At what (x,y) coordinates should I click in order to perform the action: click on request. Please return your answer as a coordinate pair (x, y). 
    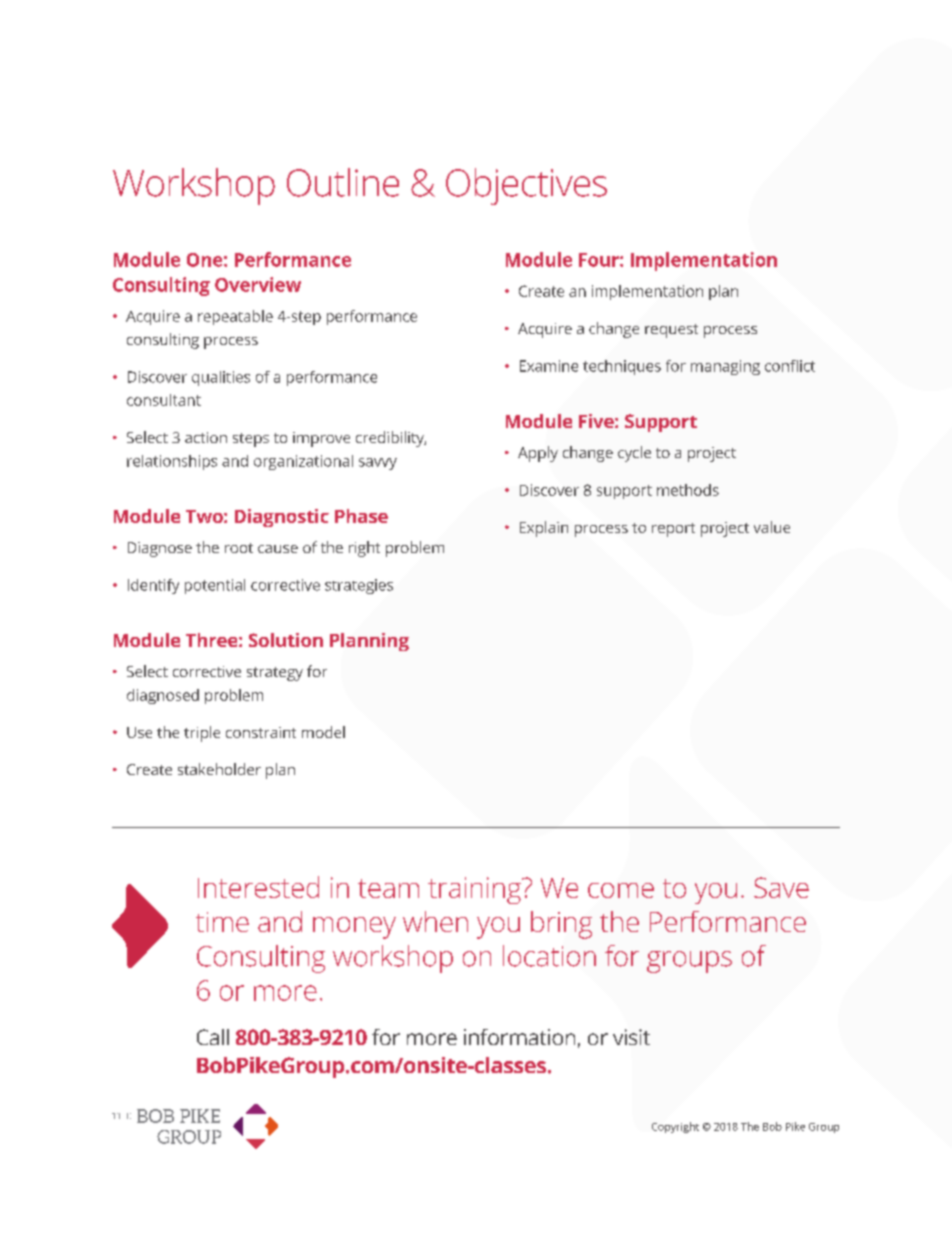
    Looking at the image, I should click on (671, 331).
